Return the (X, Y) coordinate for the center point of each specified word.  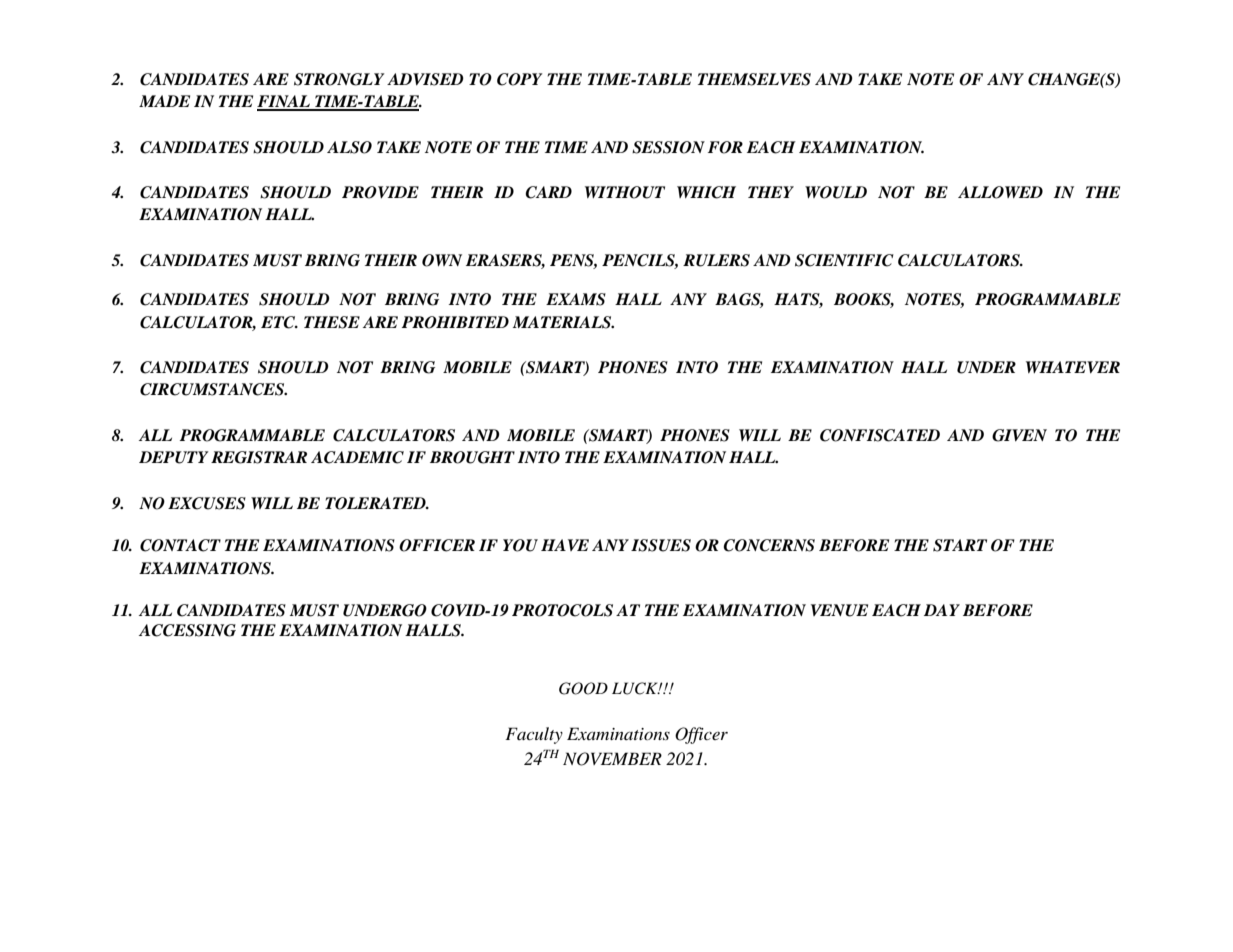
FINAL (284, 102)
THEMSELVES (754, 79)
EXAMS (576, 299)
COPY (519, 79)
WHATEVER (1073, 367)
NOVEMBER (612, 759)
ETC (279, 322)
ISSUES (661, 545)
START (960, 545)
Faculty (534, 735)
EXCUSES (207, 503)
